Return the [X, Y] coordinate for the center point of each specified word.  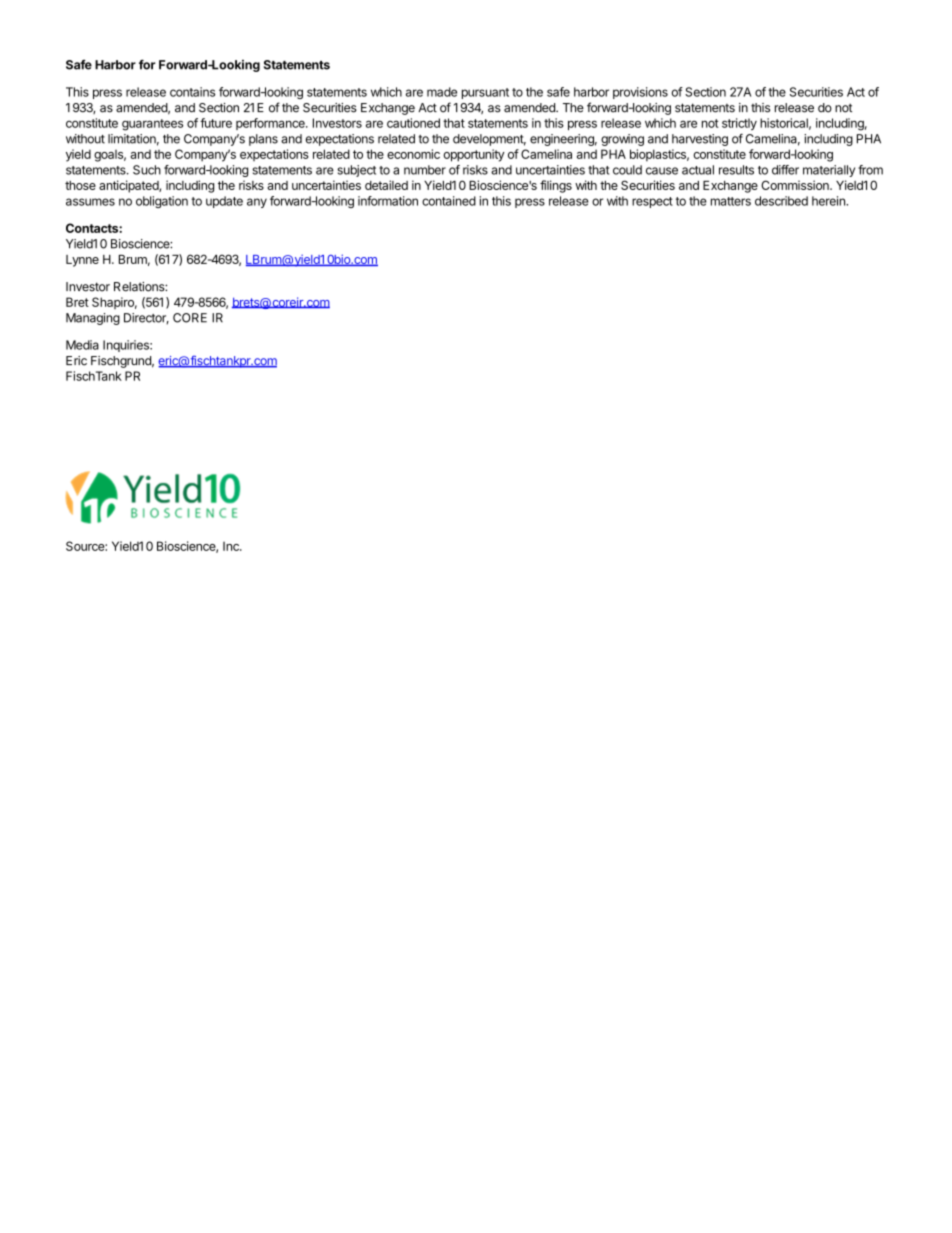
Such [147, 170]
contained [449, 201]
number [425, 170]
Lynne [82, 261]
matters [731, 201]
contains [192, 92]
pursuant [485, 93]
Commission [796, 185]
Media [82, 345]
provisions [640, 93]
